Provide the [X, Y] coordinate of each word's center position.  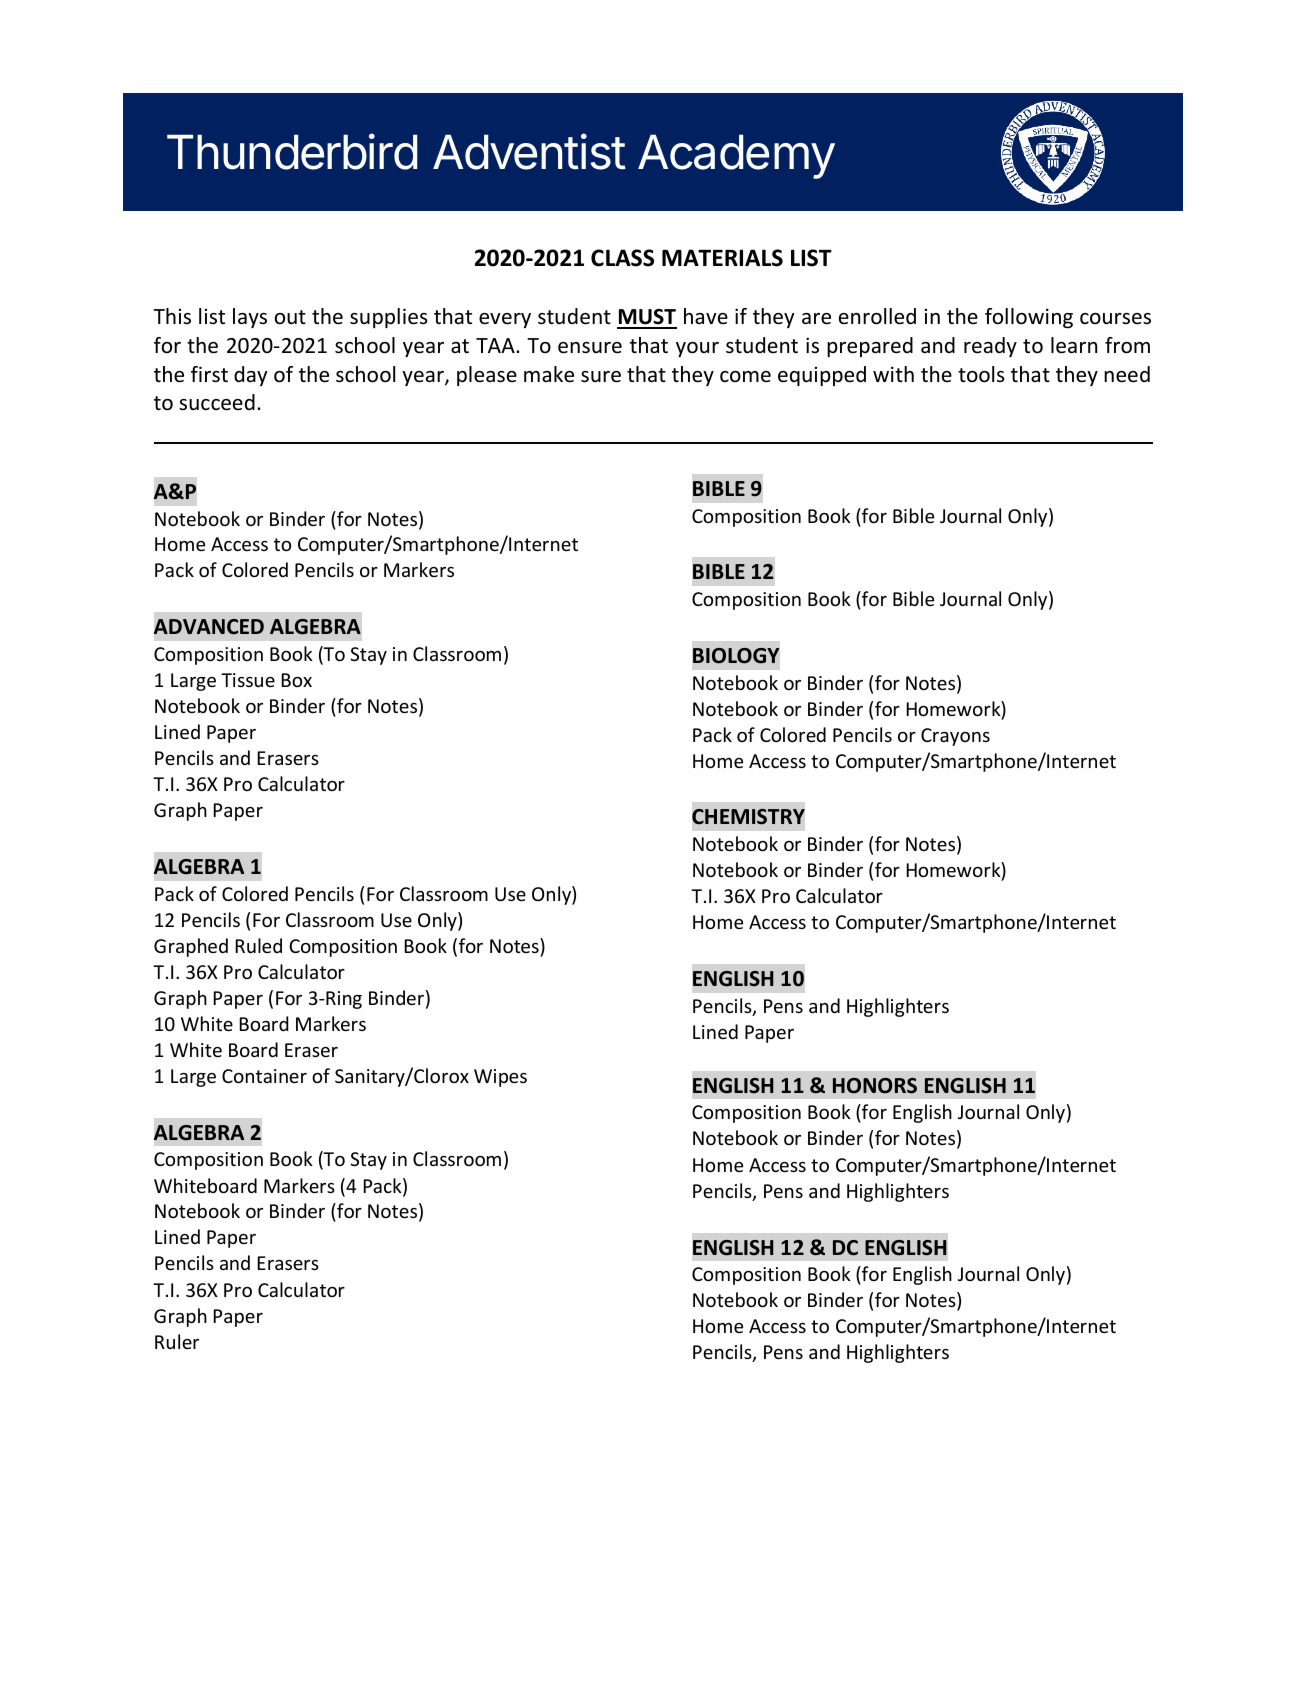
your [697, 349]
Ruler [177, 1341]
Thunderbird [292, 151]
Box [296, 680]
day [250, 376]
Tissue [248, 680]
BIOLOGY [736, 656]
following [1029, 318]
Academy [736, 156]
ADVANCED [209, 626]
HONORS [875, 1086]
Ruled [258, 945]
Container [264, 1076]
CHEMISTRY [748, 817]
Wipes [500, 1078]
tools [981, 374]
